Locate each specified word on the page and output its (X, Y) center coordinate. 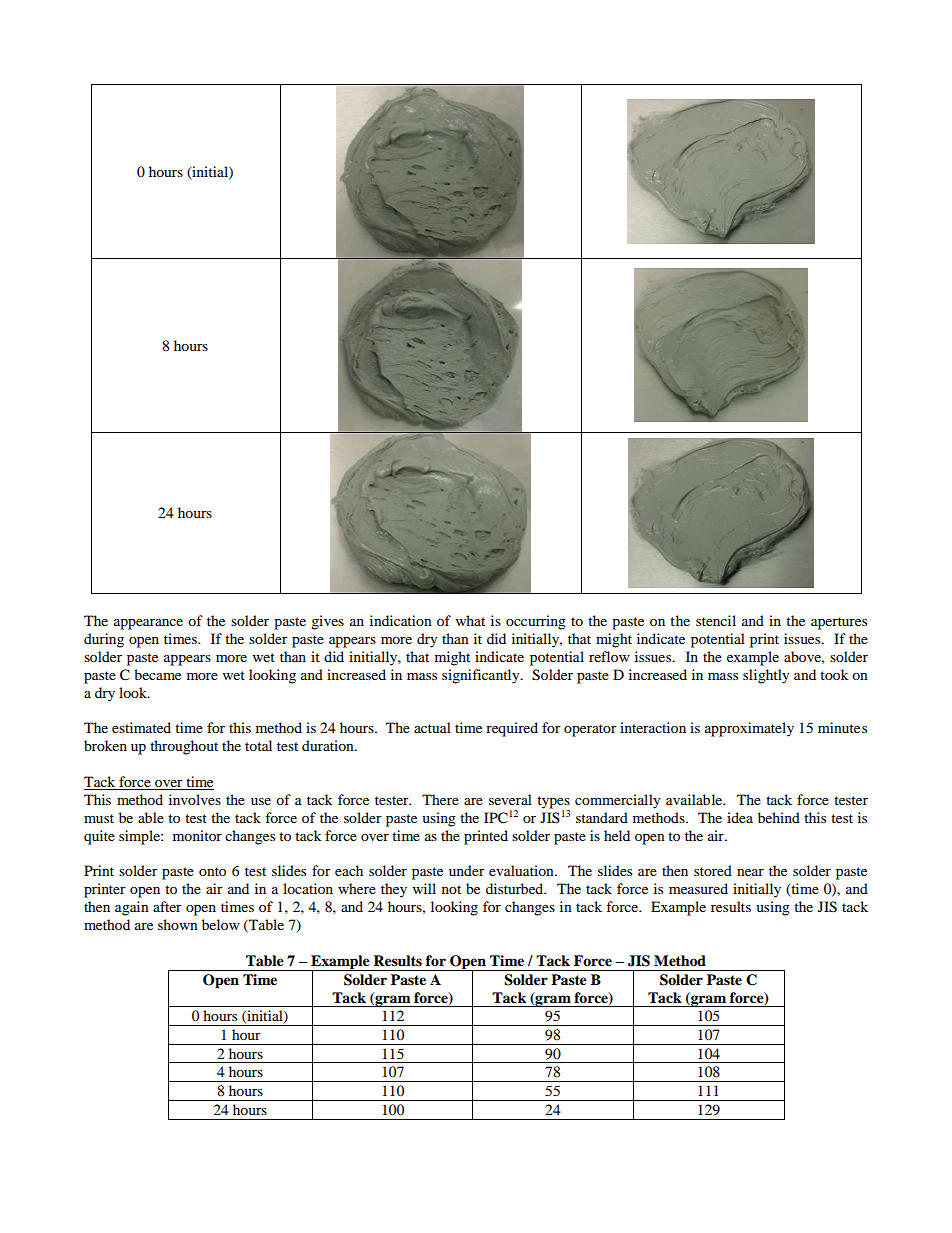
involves (195, 799)
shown (178, 924)
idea (740, 817)
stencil (716, 620)
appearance (148, 624)
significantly (482, 676)
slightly (766, 676)
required (512, 729)
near (750, 872)
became (157, 674)
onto (212, 871)
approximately (749, 729)
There (440, 799)
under (467, 870)
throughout (184, 747)
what (470, 620)
